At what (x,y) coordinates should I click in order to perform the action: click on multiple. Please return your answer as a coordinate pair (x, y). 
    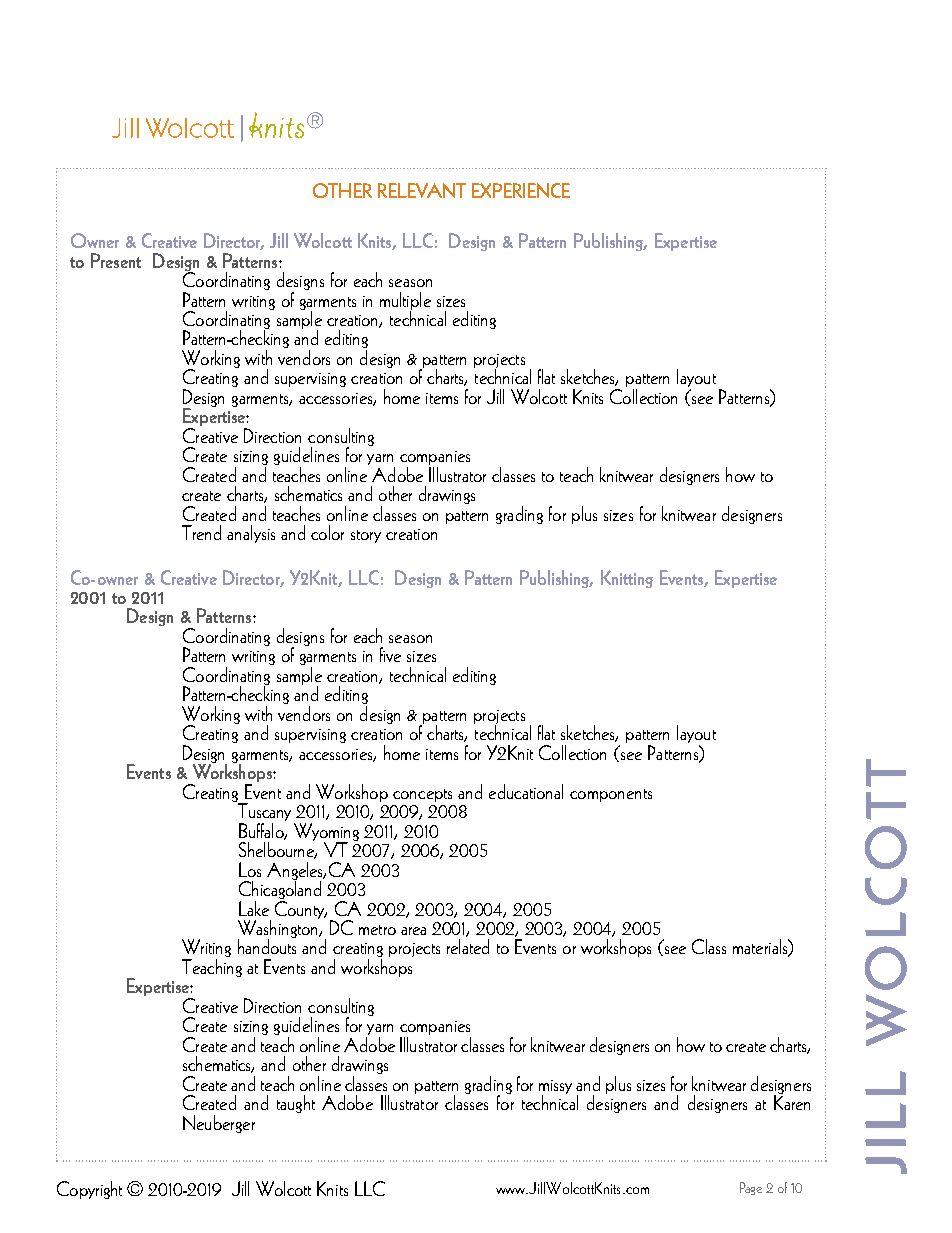
    Looking at the image, I should click on (405, 302).
